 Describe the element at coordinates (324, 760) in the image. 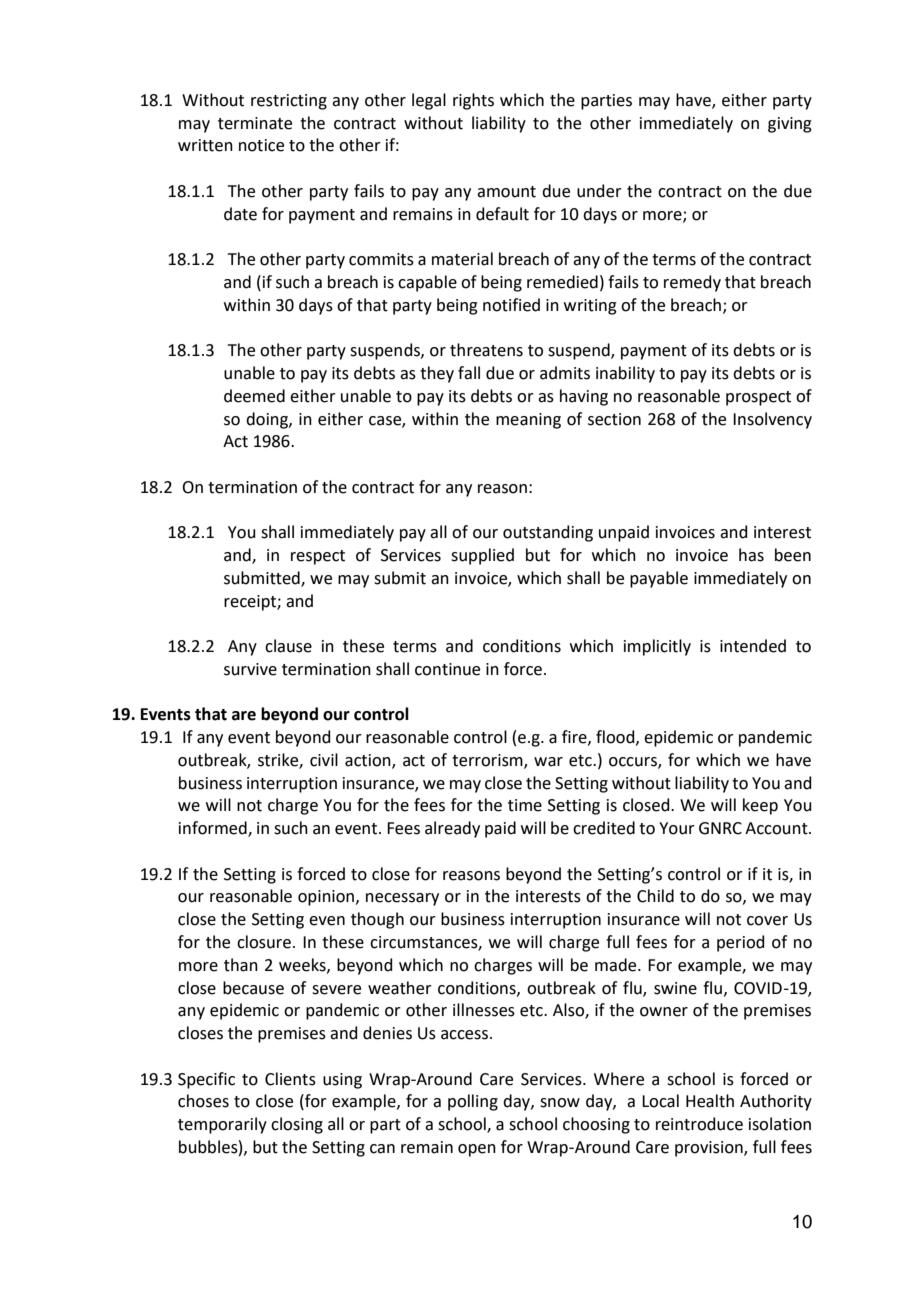

I see `civil` at that location.
